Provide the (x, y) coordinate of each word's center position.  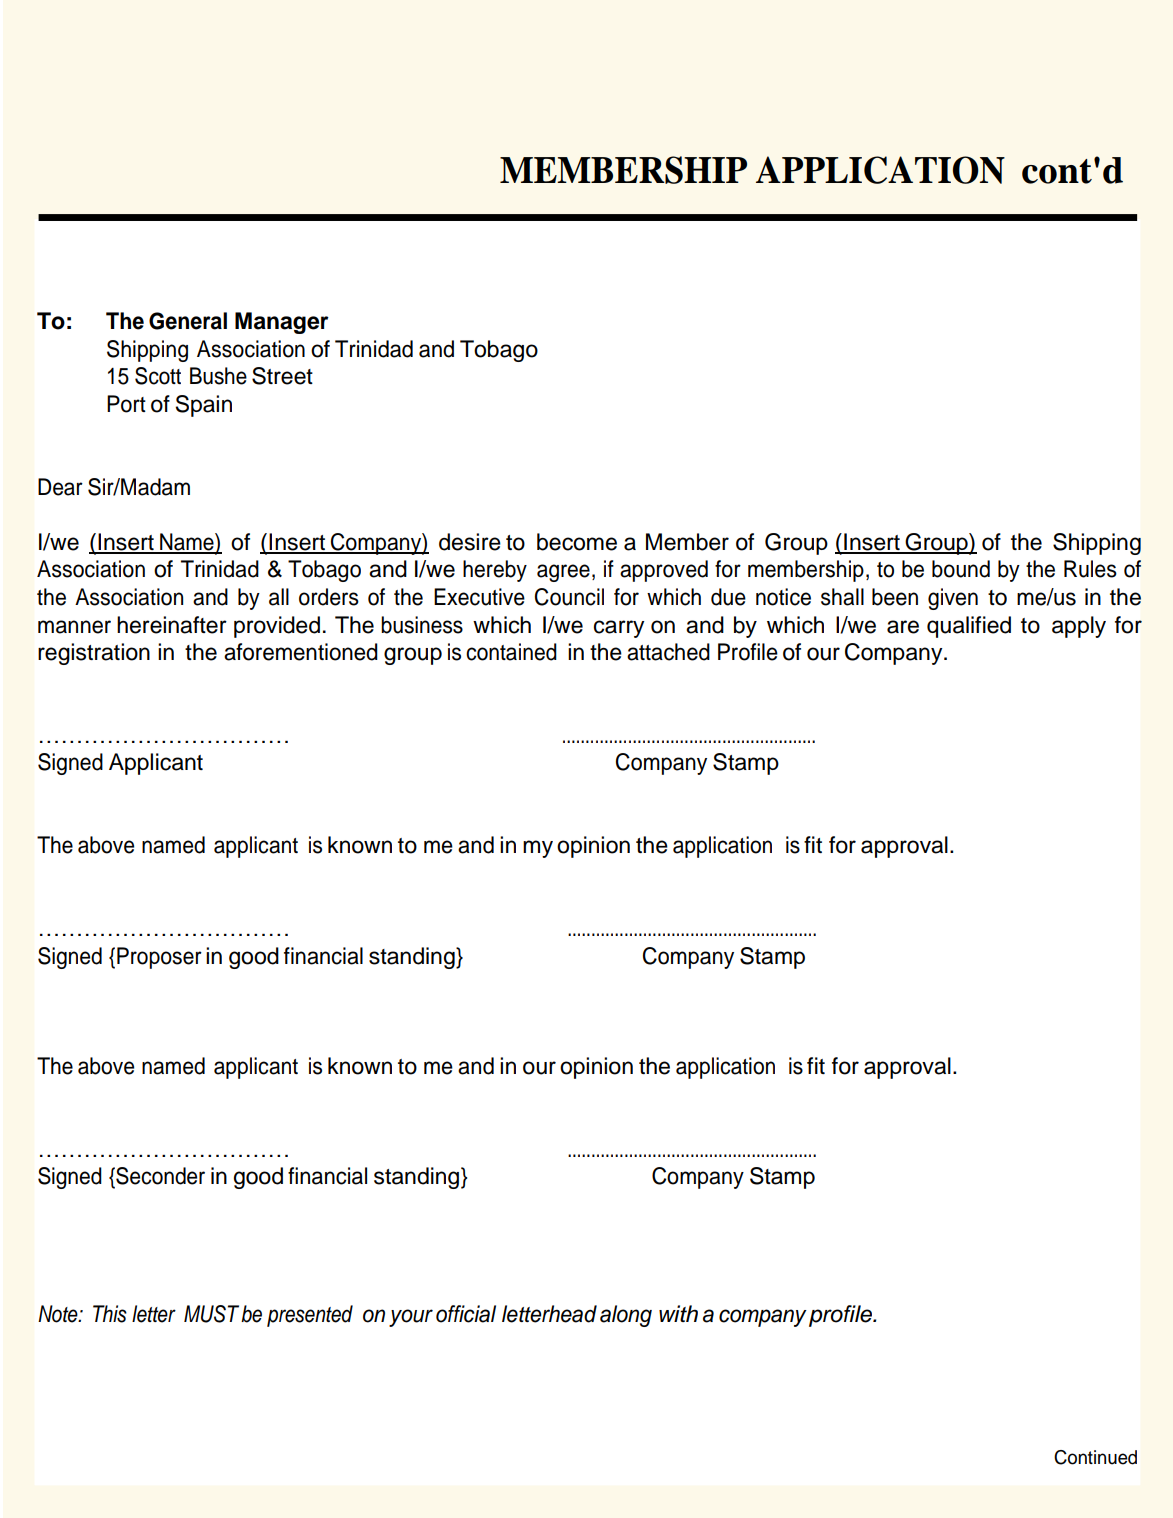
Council (569, 597)
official (466, 1314)
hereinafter (172, 625)
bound (961, 569)
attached (668, 652)
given (953, 599)
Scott (158, 376)
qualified (969, 627)
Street (282, 376)
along (626, 1316)
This (110, 1314)
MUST (211, 1314)
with (678, 1313)
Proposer (159, 958)
